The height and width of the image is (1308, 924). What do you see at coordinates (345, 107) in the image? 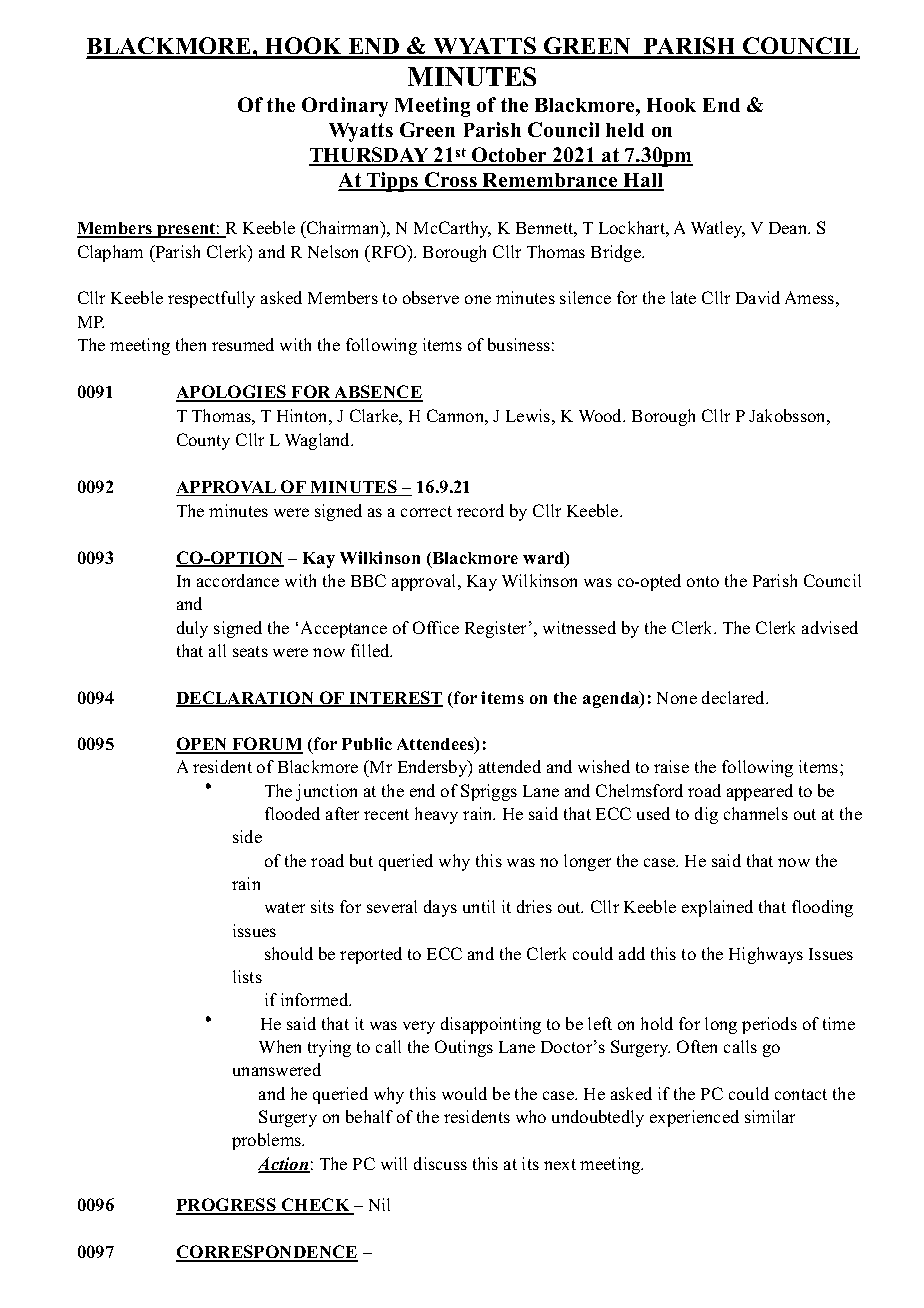
I see `Ordinary` at bounding box center [345, 107].
